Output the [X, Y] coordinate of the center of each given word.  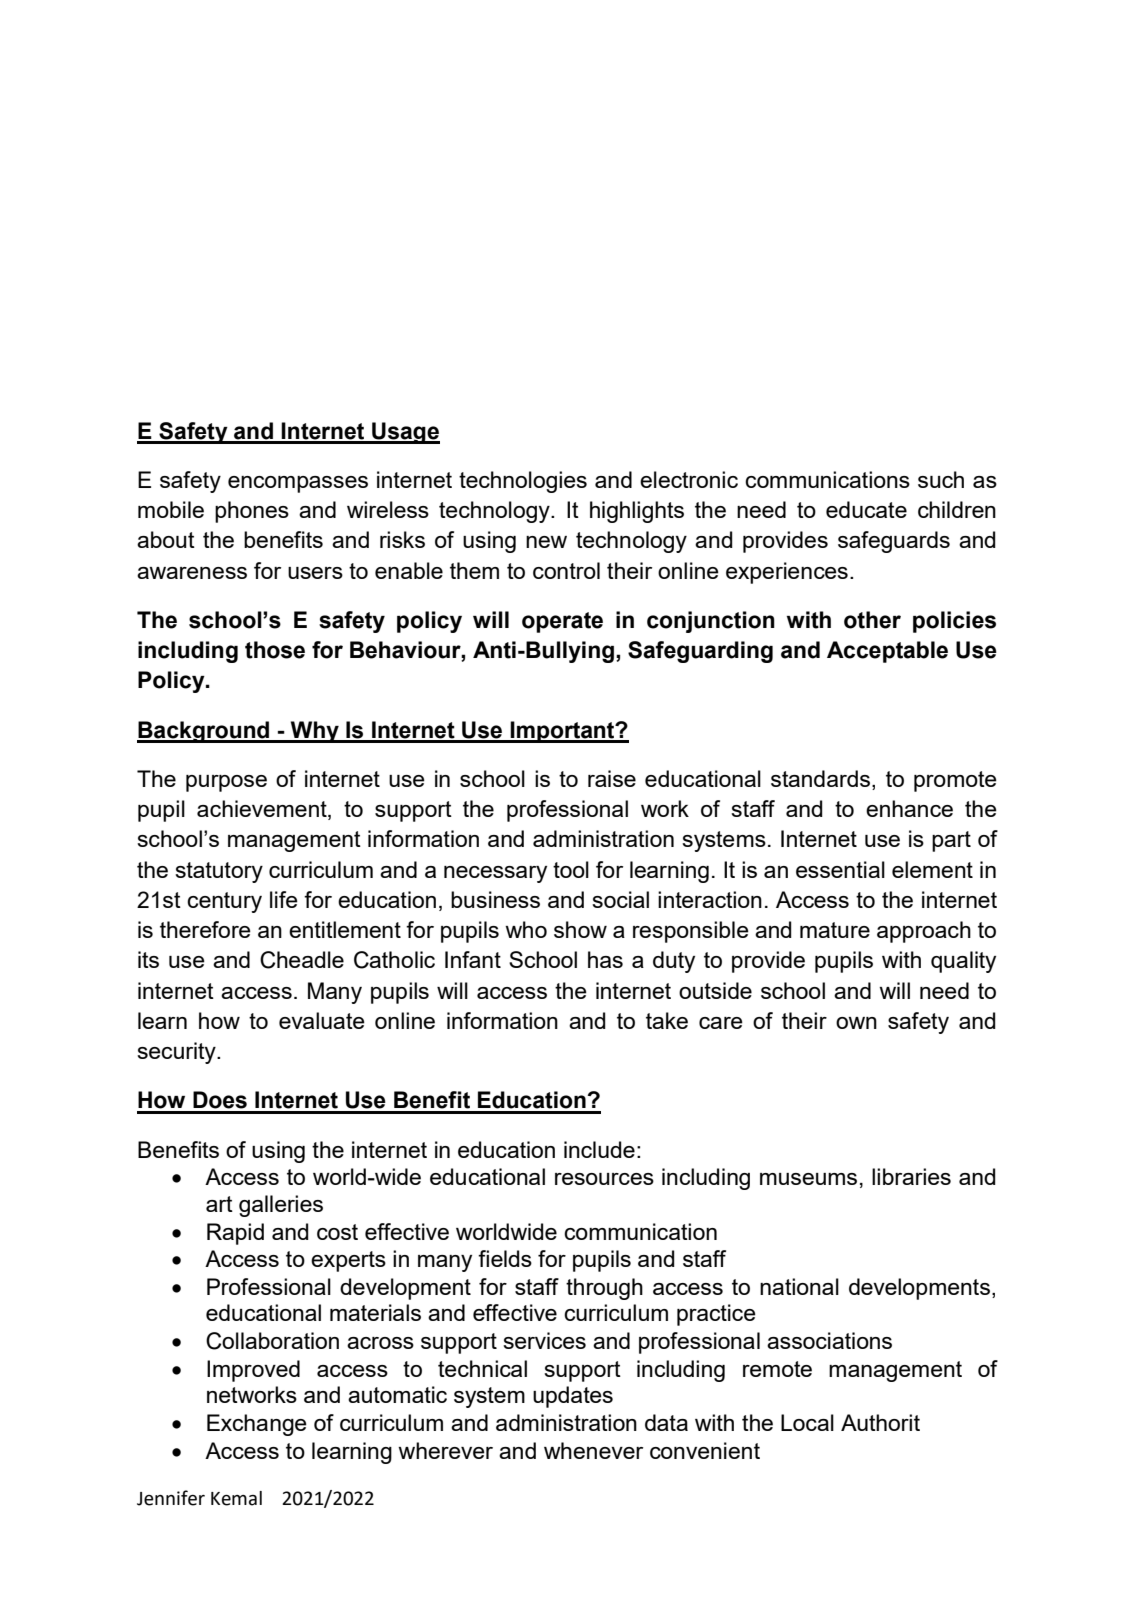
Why [315, 732]
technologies [523, 482]
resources [604, 1179]
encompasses [298, 484]
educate [866, 509]
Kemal [236, 1498]
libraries [911, 1176]
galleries [281, 1206]
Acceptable [887, 652]
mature [835, 930]
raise [612, 778]
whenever [593, 1450]
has [605, 959]
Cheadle [302, 960]
